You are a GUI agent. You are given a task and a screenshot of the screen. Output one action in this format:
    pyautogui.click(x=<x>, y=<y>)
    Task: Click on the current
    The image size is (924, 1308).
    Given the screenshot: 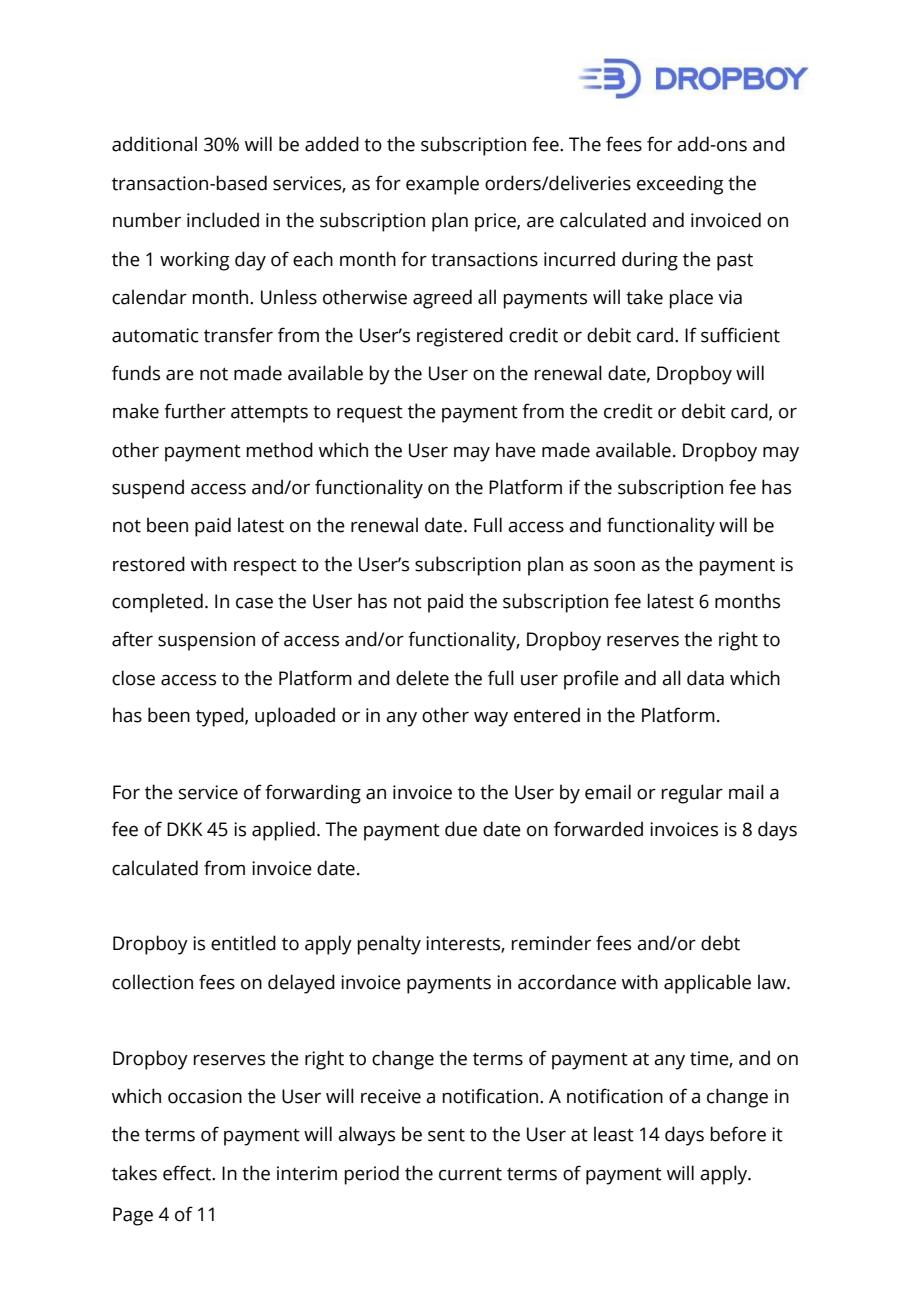 What is the action you would take?
    pyautogui.click(x=470, y=1174)
